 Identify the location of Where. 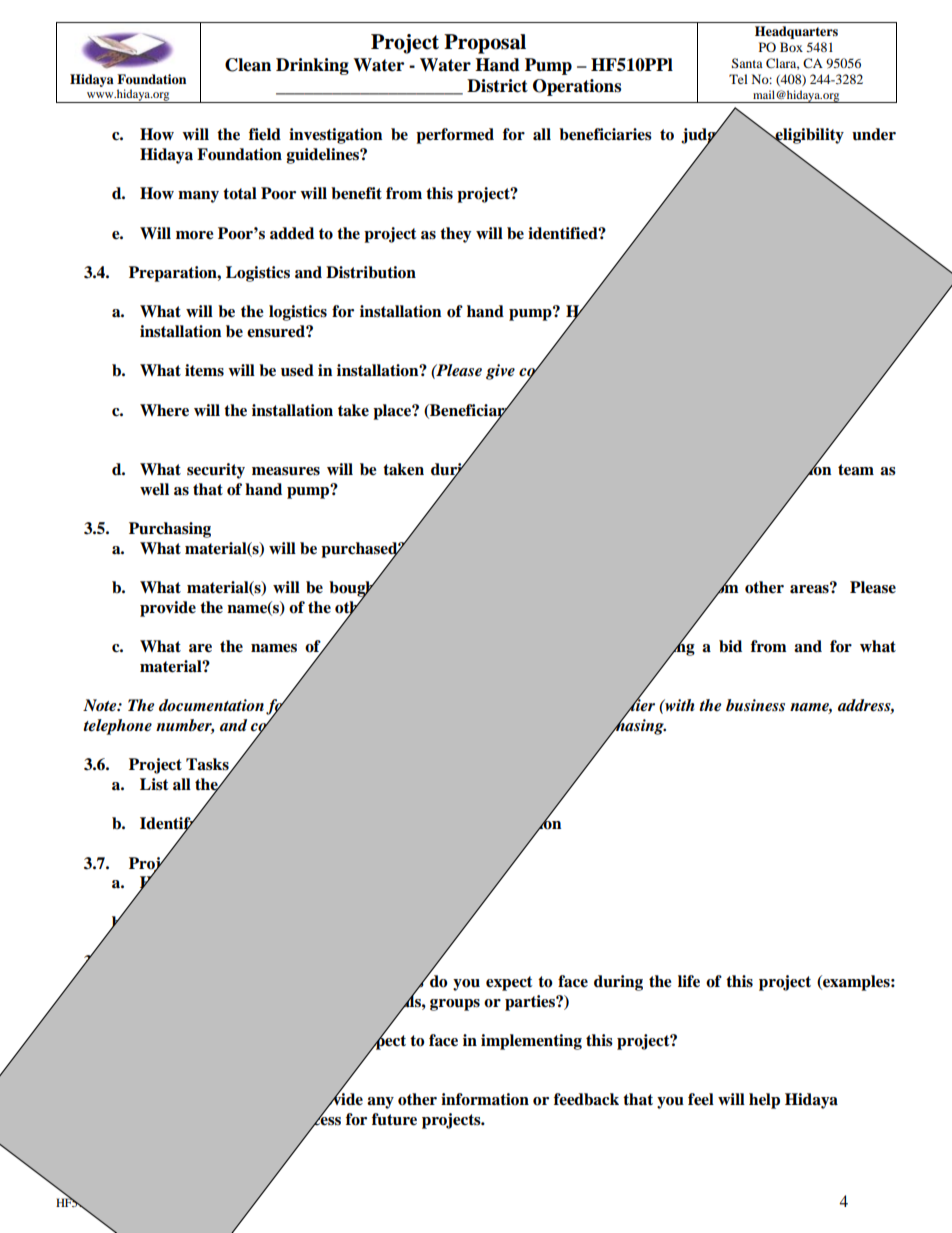
(164, 410).
